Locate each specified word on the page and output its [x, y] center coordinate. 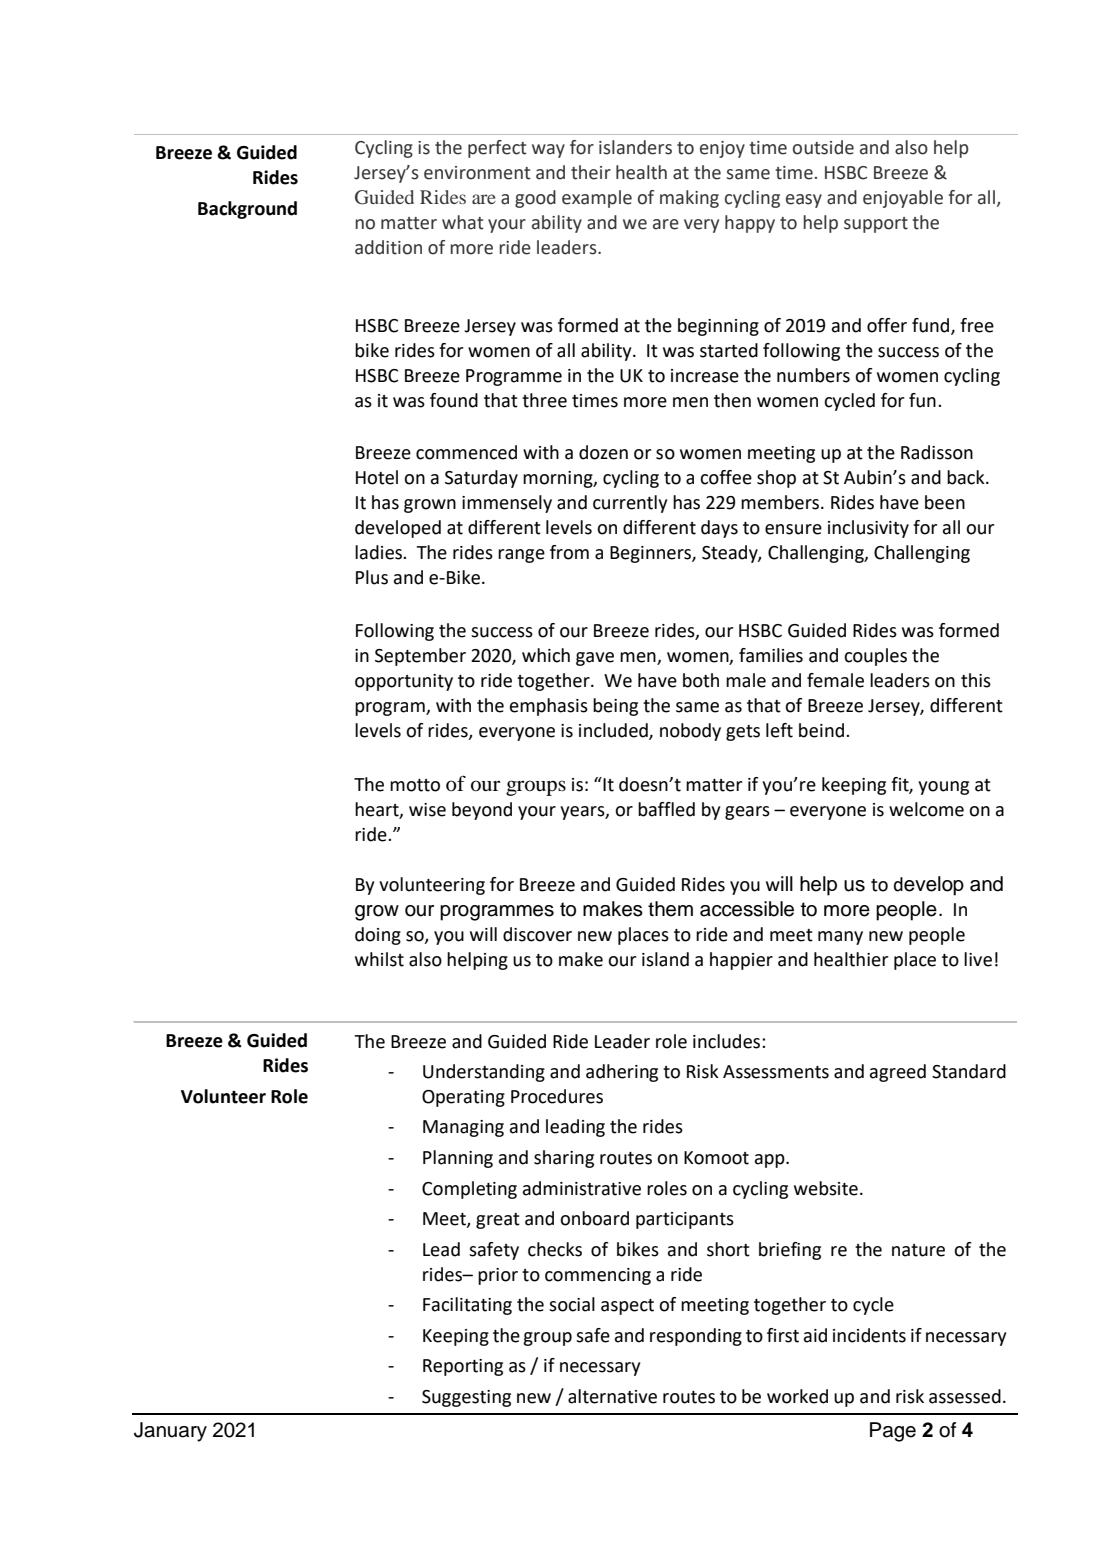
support [876, 225]
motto [415, 785]
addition [388, 247]
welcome [926, 809]
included [614, 731]
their [591, 172]
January [170, 1432]
